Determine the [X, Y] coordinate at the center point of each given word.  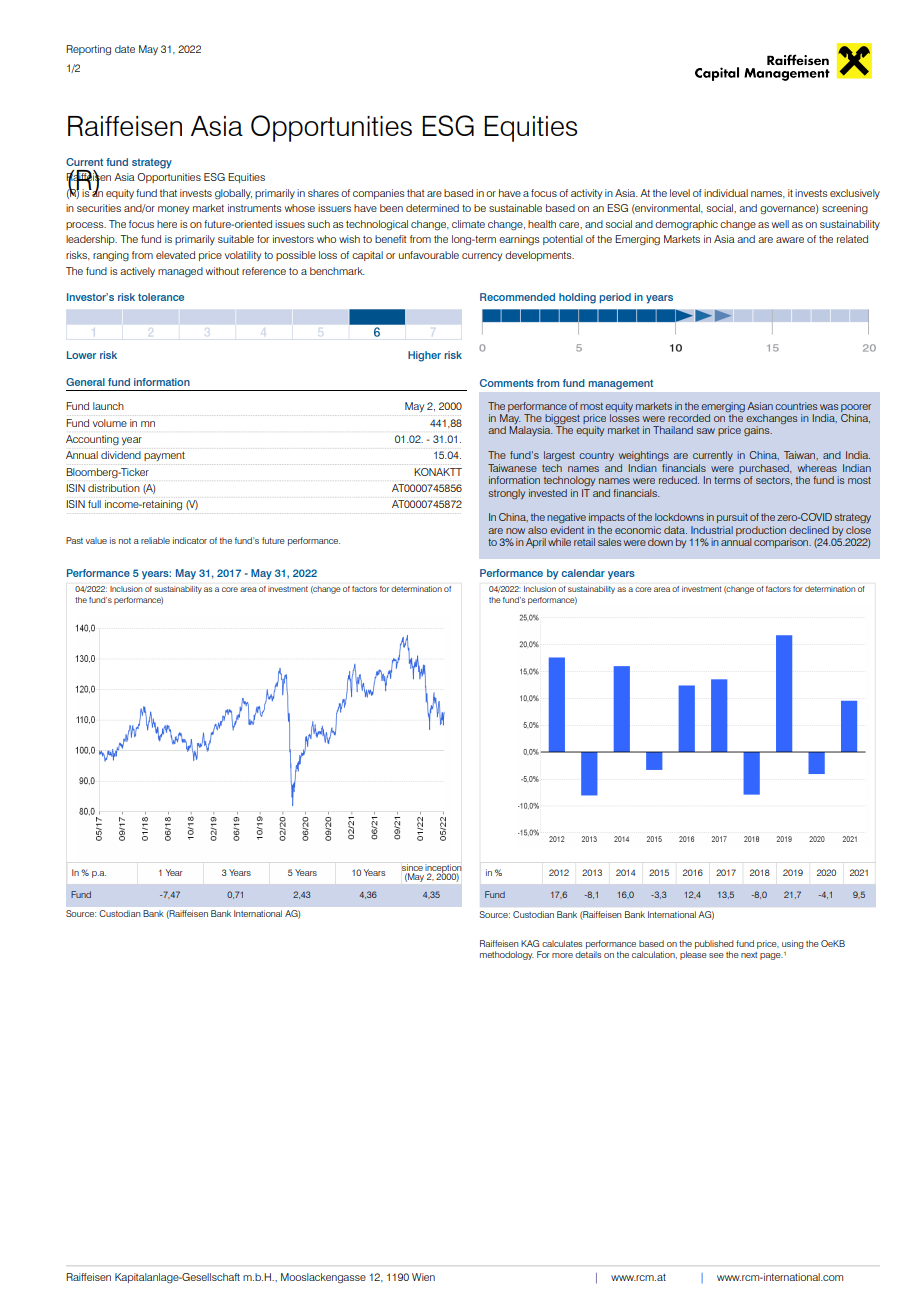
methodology [507, 955]
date [125, 49]
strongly [507, 494]
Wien [423, 1277]
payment [164, 456]
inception [443, 869]
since [412, 869]
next [749, 955]
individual [726, 193]
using [793, 944]
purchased [765, 469]
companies [379, 194]
